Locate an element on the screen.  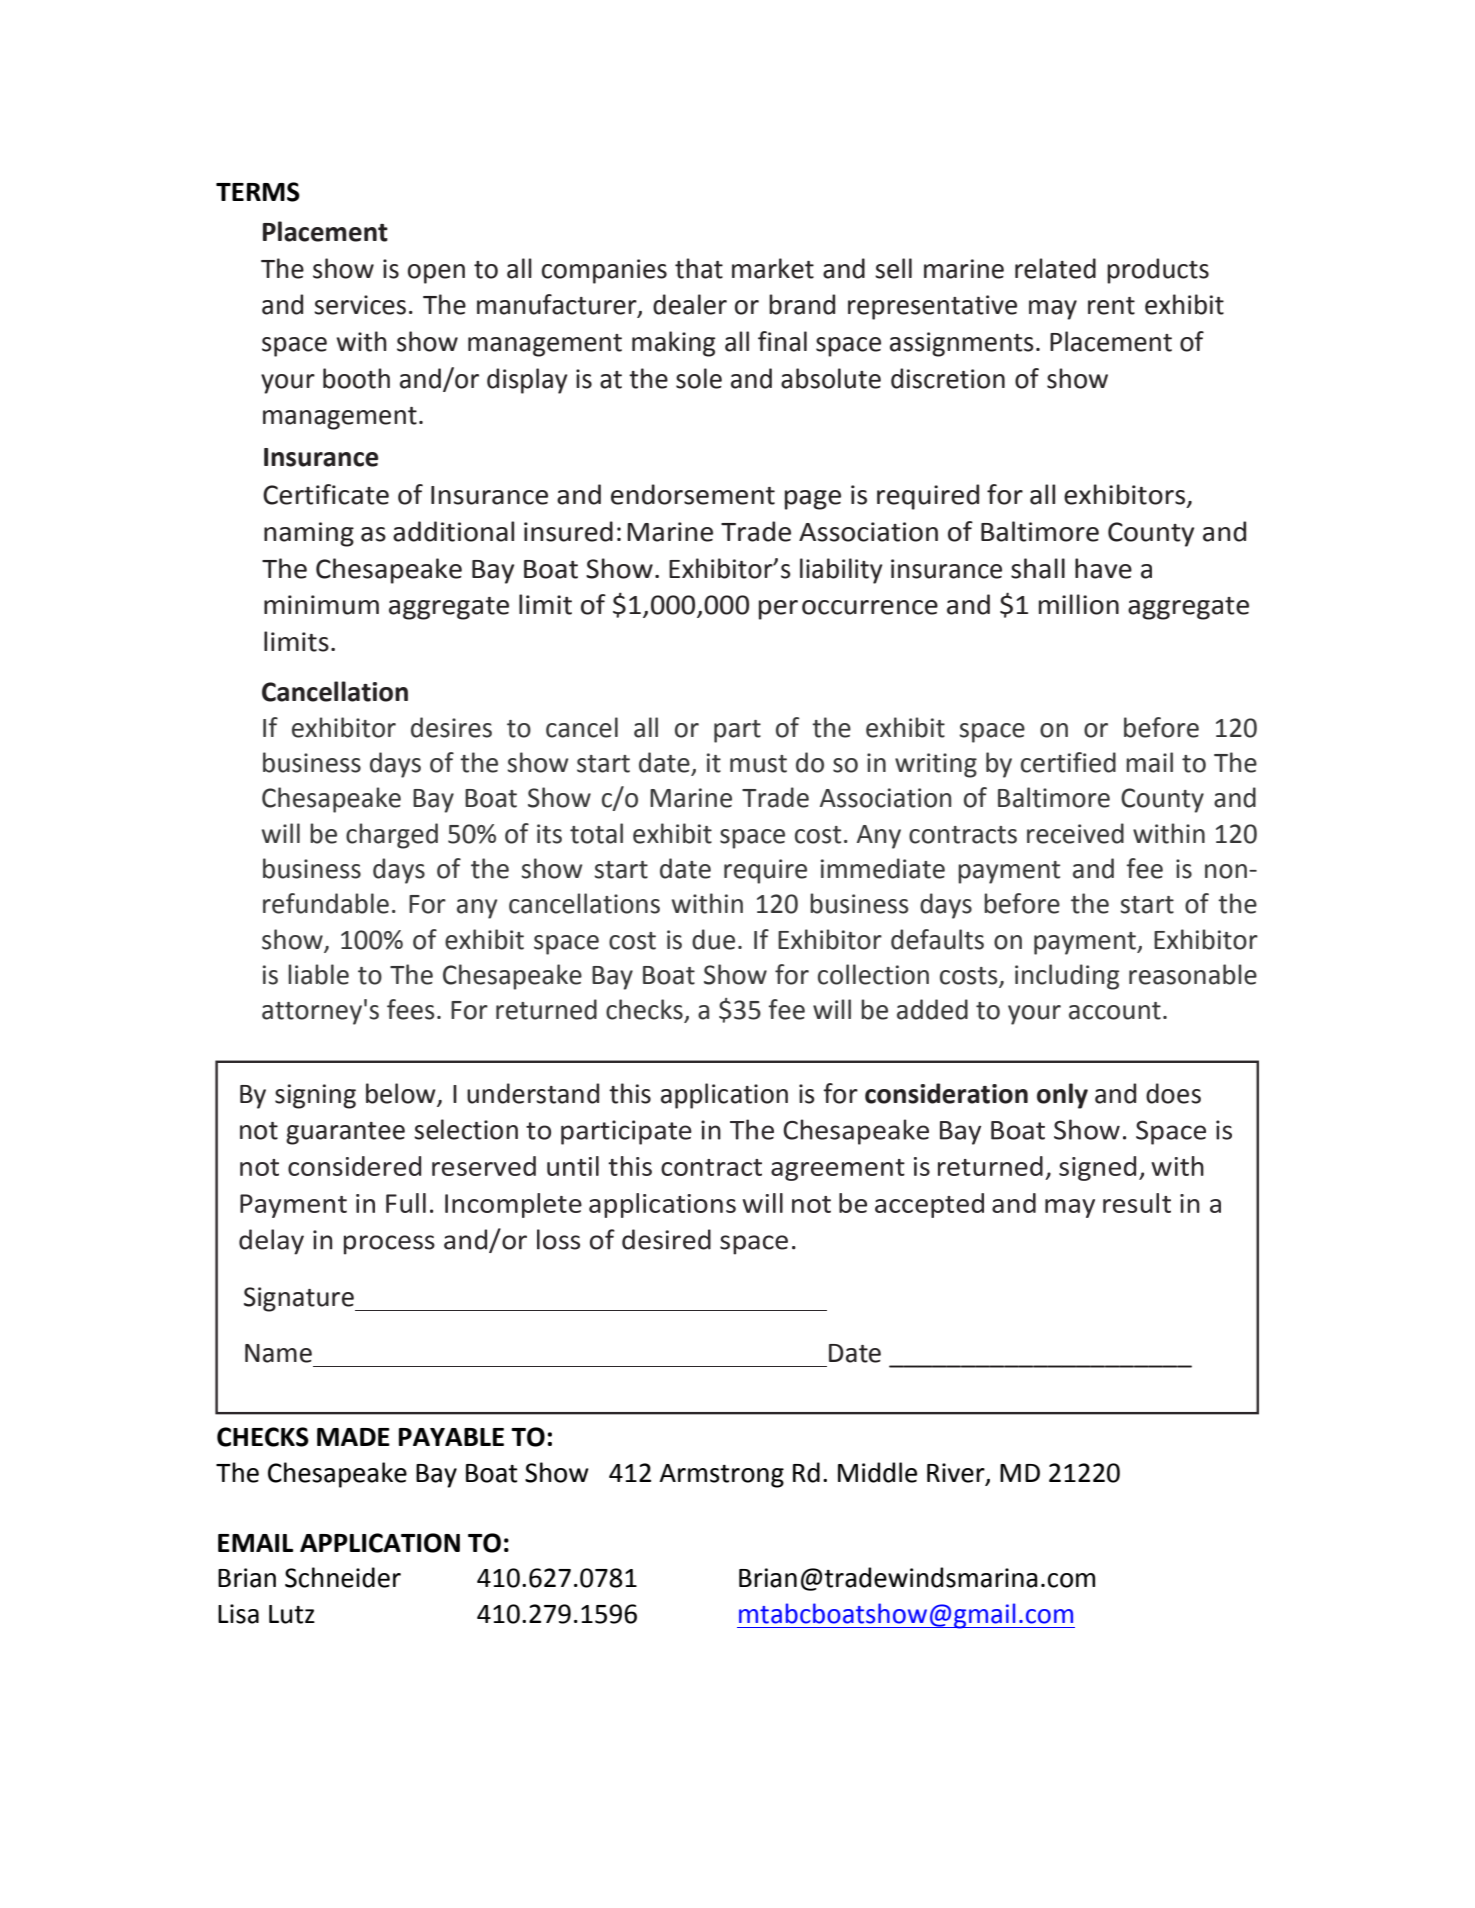
million is located at coordinates (1079, 604).
